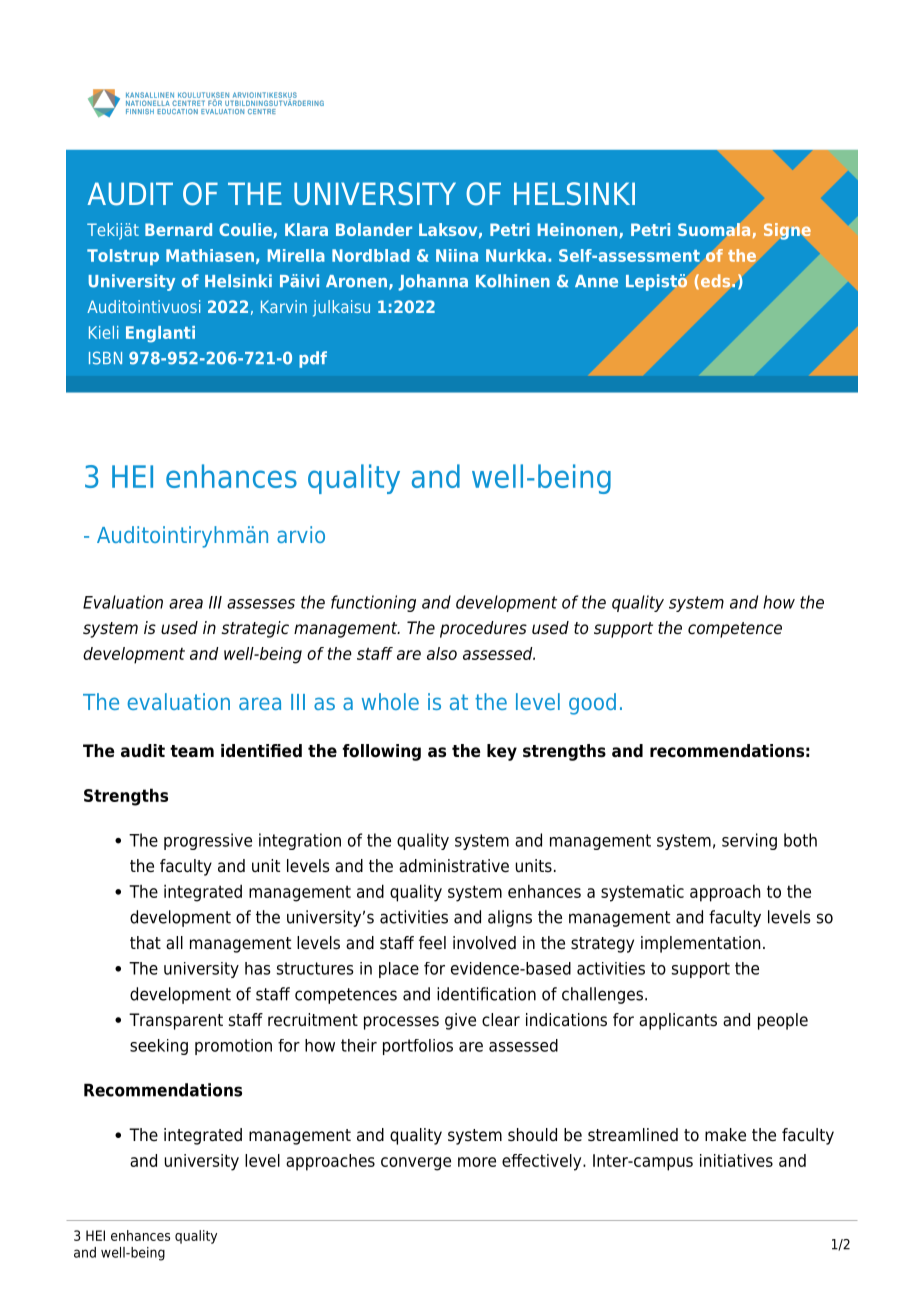 This page has height=1308, width=924. What do you see at coordinates (433, 282) in the page?
I see `Johanna` at bounding box center [433, 282].
